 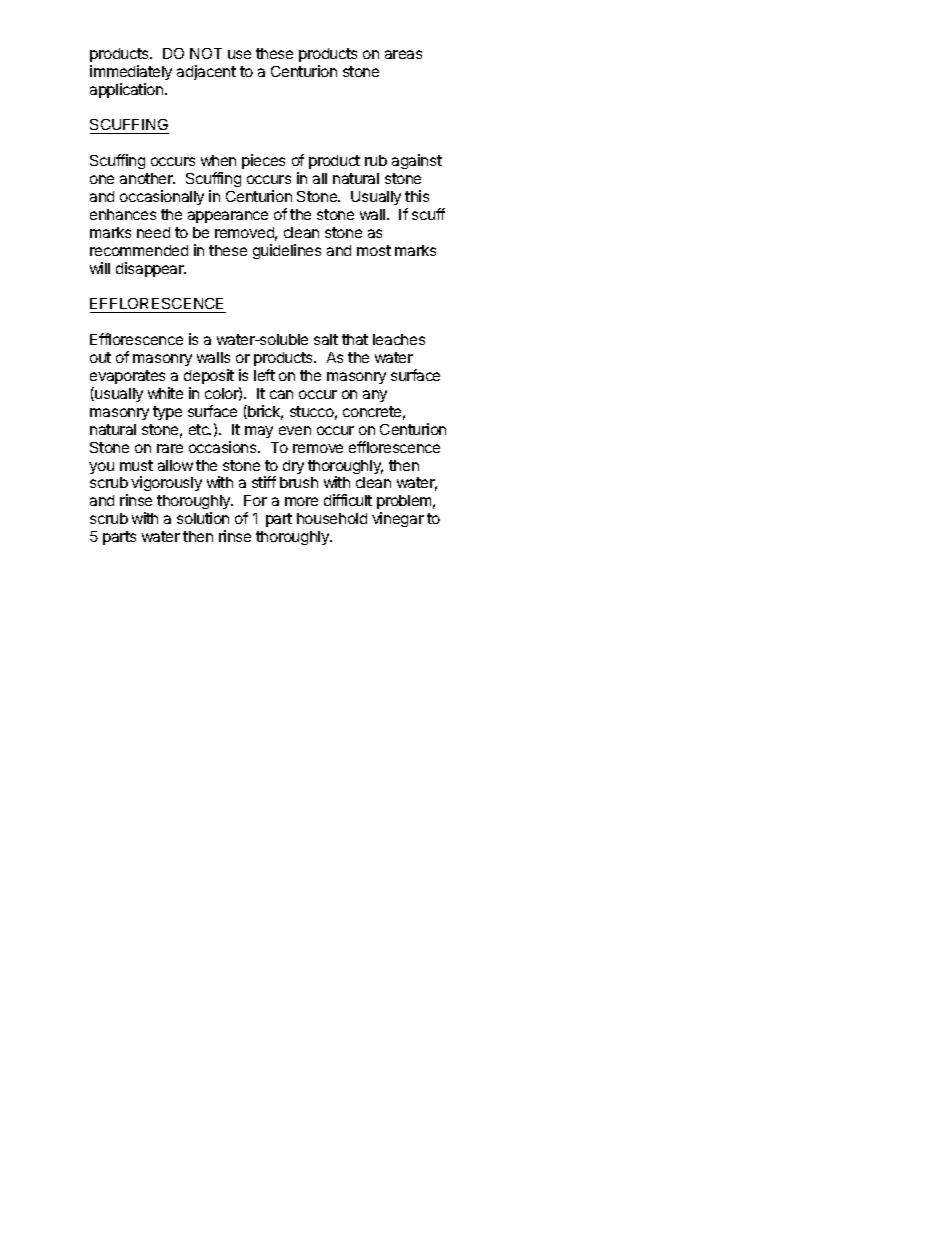 I want to click on immediately, so click(x=131, y=72).
